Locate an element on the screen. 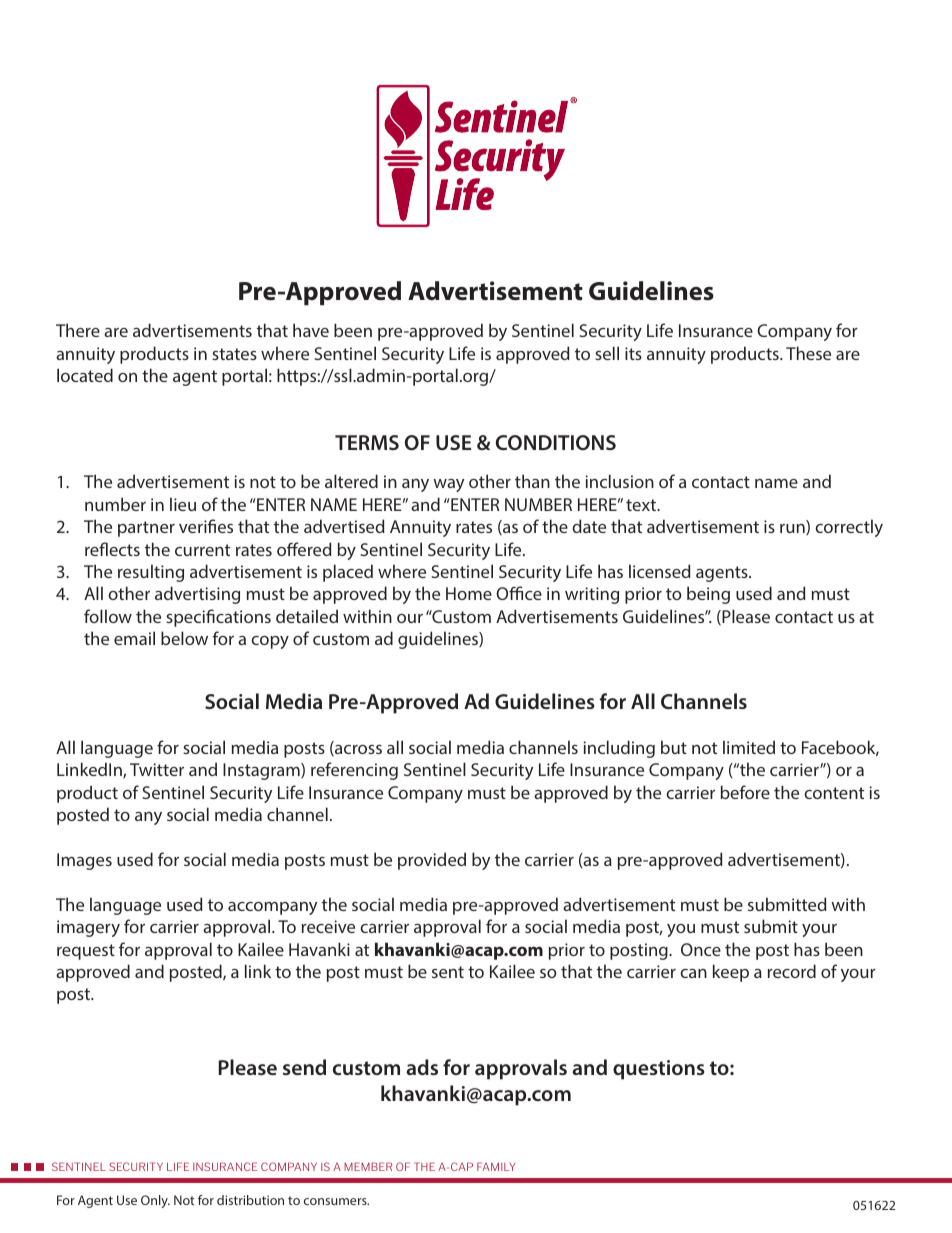  Home is located at coordinates (469, 593).
